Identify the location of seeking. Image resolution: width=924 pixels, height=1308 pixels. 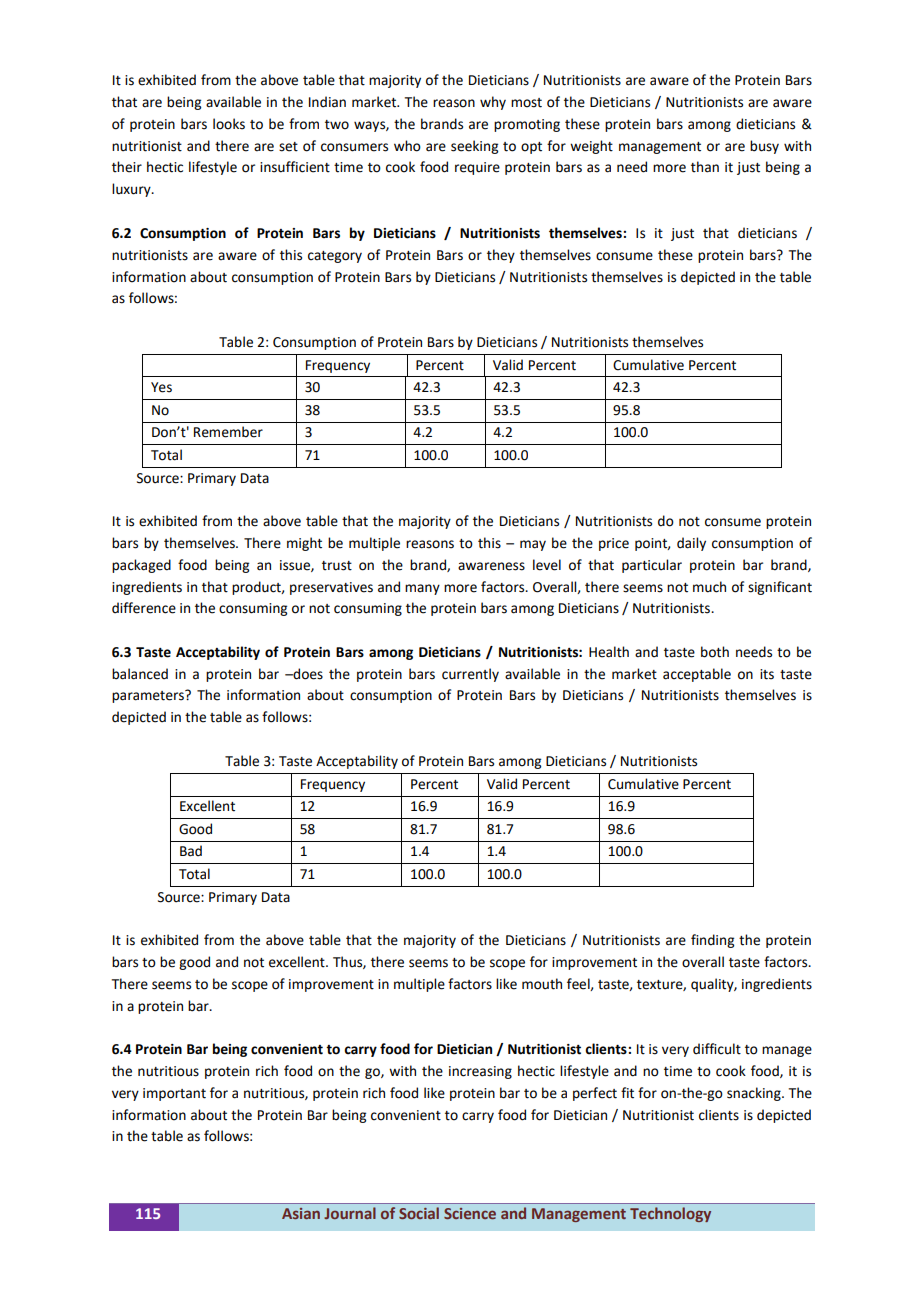
(474, 147).
